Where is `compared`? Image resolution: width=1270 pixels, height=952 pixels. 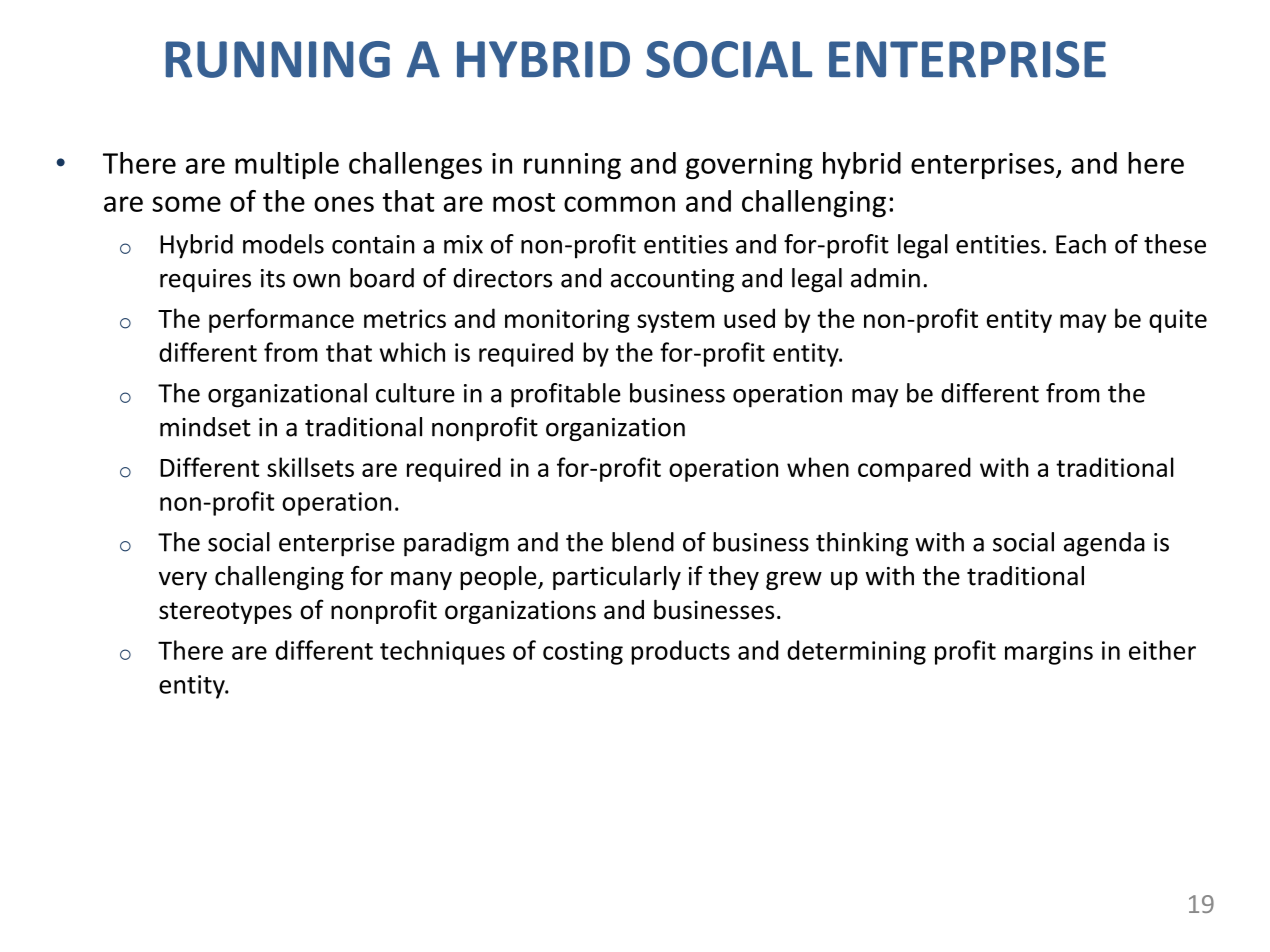 compared is located at coordinates (914, 469).
